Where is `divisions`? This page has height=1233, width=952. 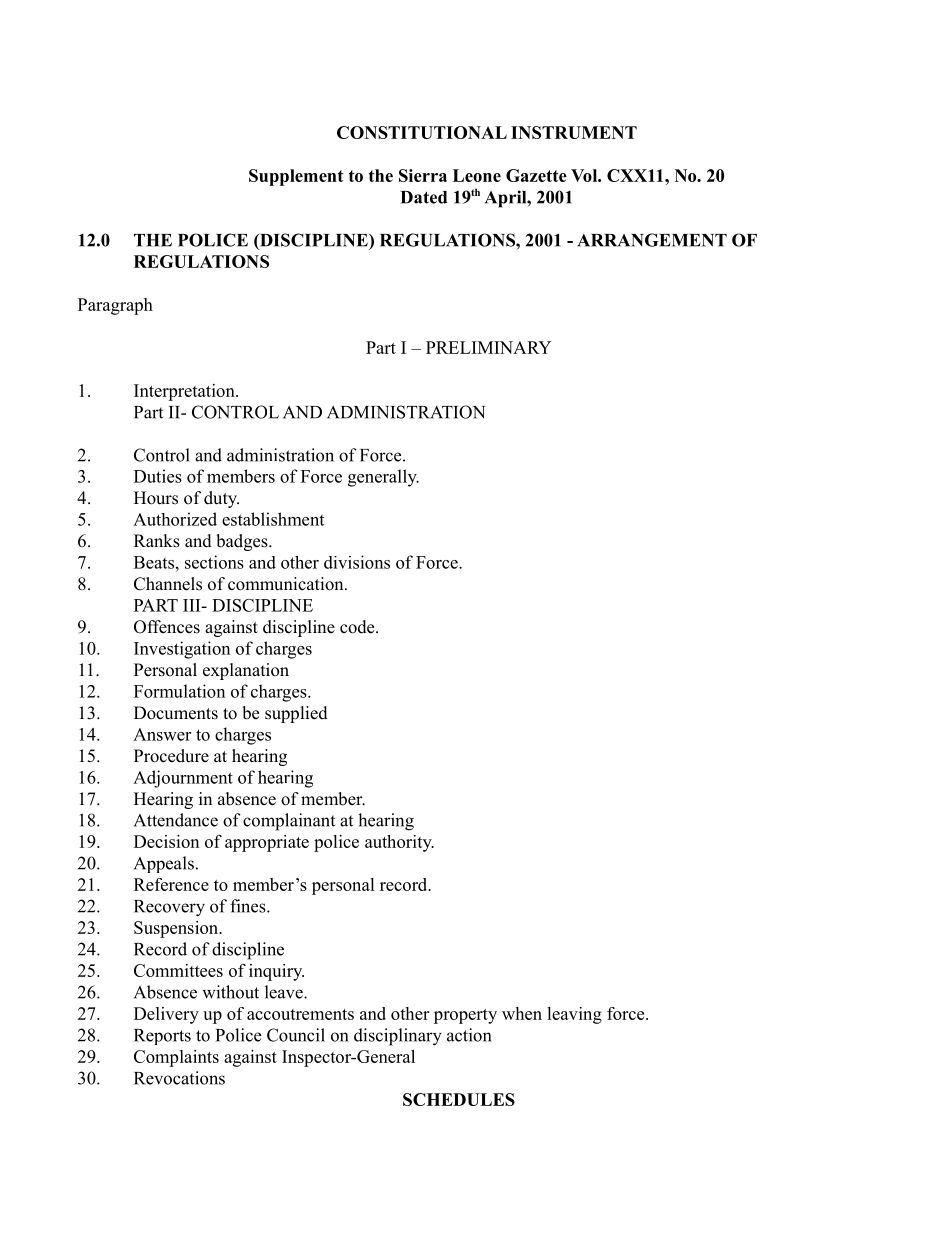
divisions is located at coordinates (357, 562).
